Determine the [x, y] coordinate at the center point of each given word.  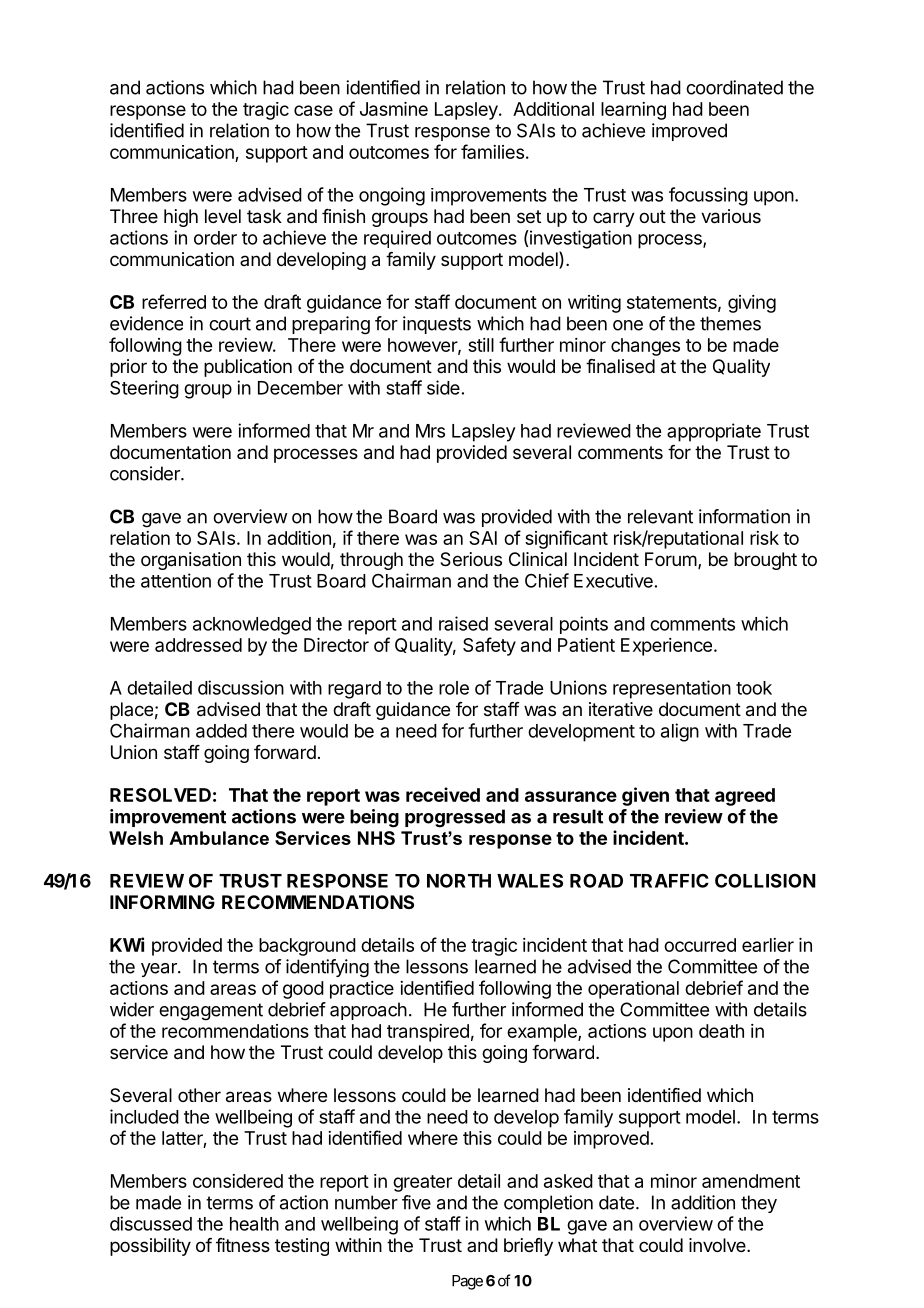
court [230, 324]
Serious [471, 559]
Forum [671, 559]
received [443, 794]
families [492, 151]
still [481, 345]
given [645, 796]
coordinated [734, 87]
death [721, 1031]
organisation [191, 561]
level [223, 216]
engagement [211, 1012]
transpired [428, 1033]
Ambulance [219, 838]
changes [645, 347]
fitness [243, 1245]
